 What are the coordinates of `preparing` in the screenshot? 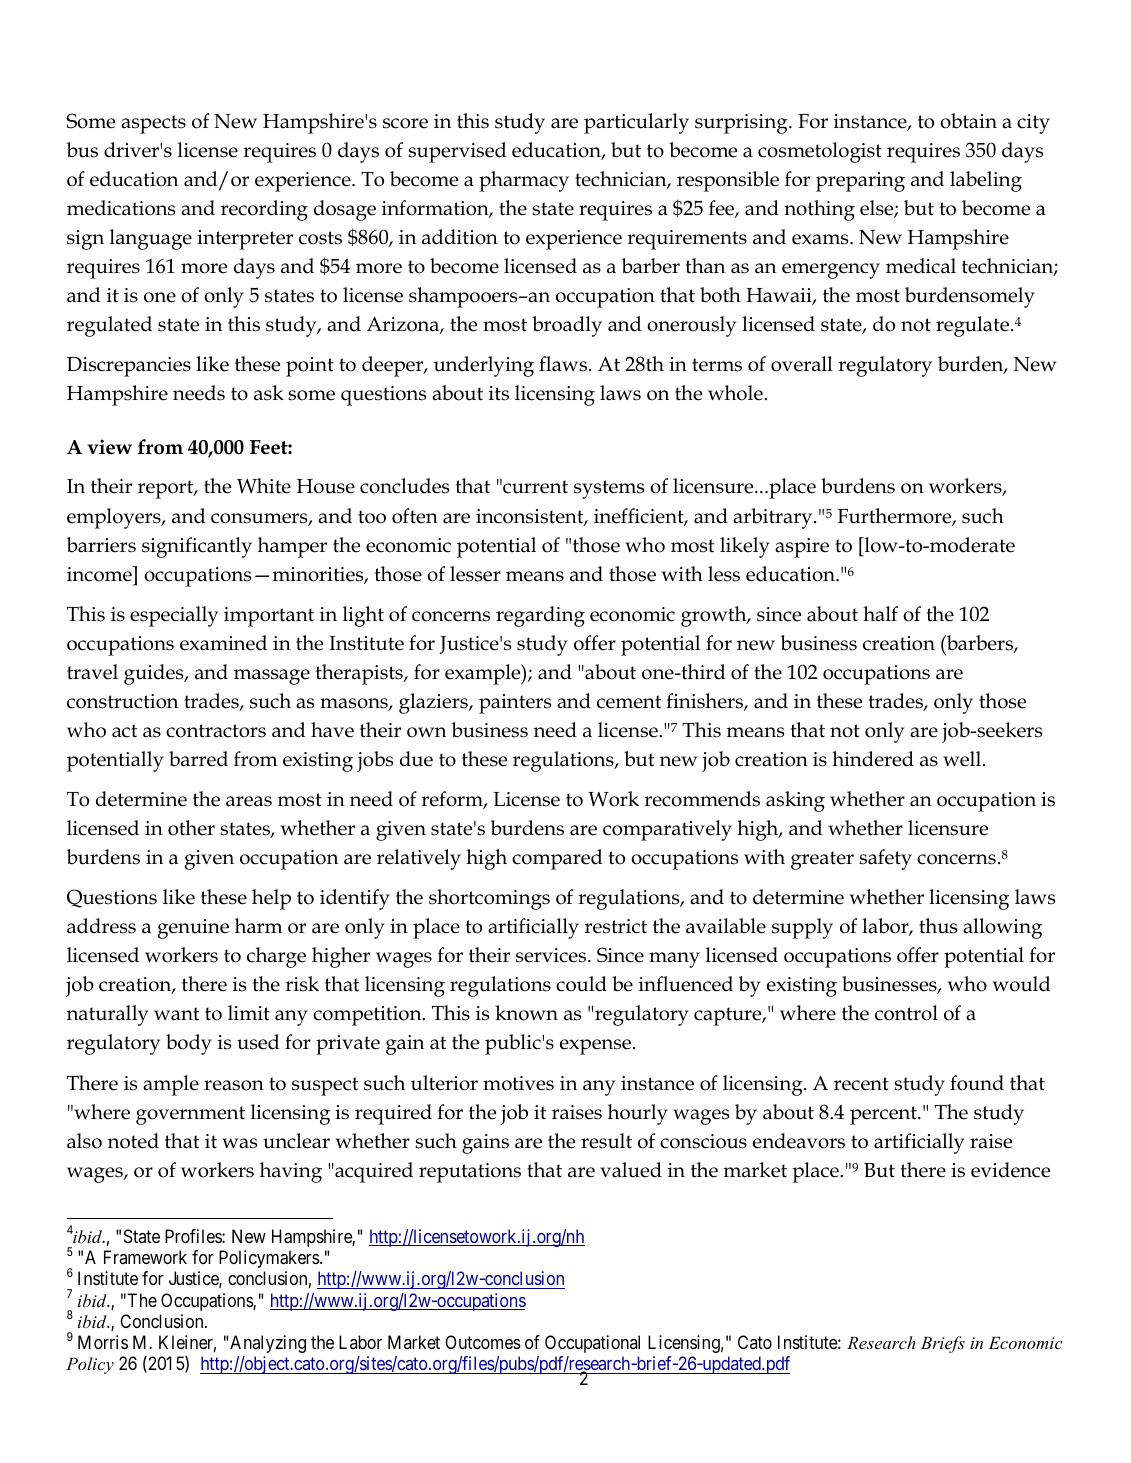 It's located at (860, 182).
